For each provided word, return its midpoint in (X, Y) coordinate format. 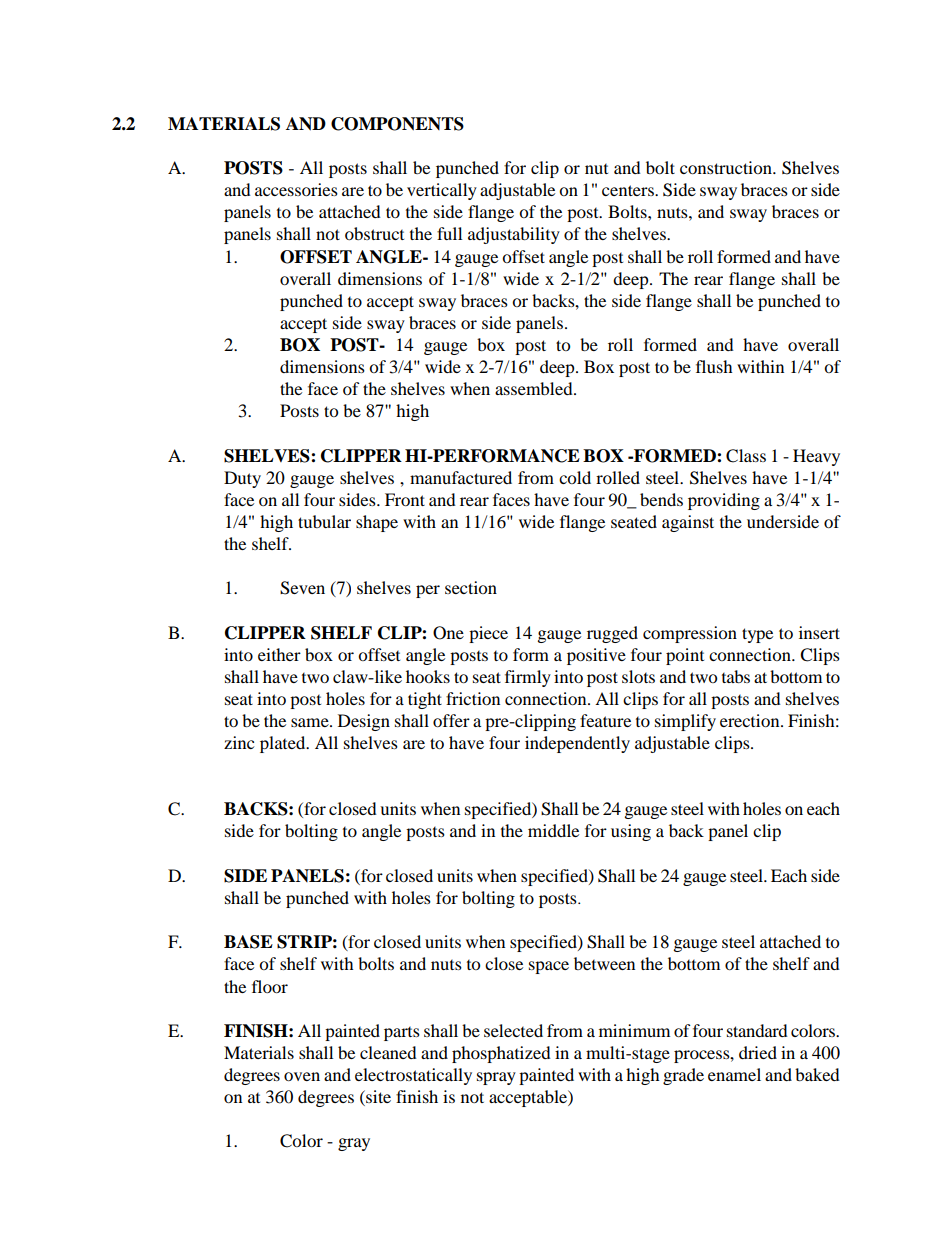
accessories (296, 189)
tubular (324, 521)
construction (727, 167)
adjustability (514, 235)
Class (746, 456)
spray (496, 1078)
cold (575, 477)
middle (553, 830)
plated (284, 744)
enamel (734, 1074)
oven (302, 1076)
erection (751, 720)
